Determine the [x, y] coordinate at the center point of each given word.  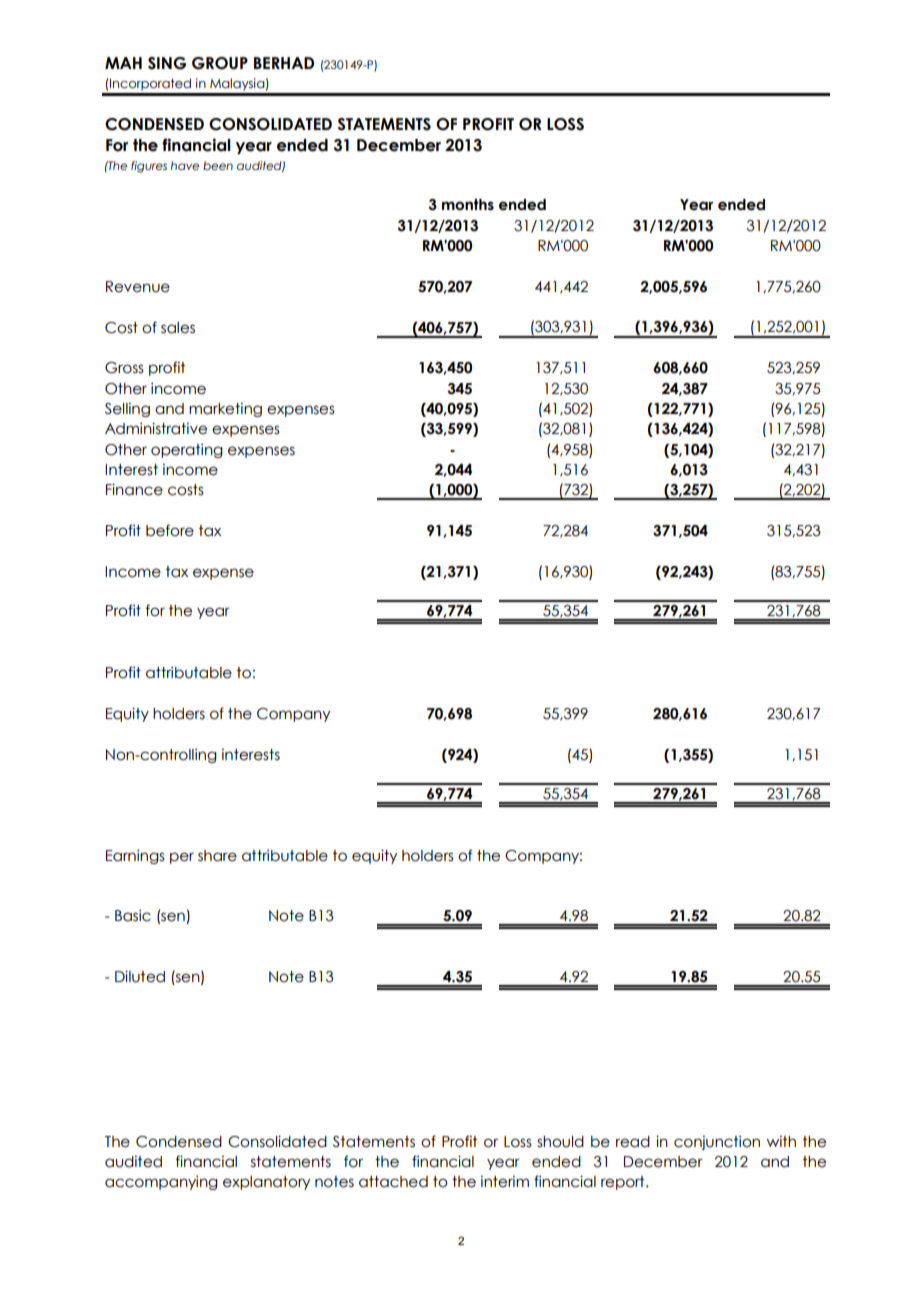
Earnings [135, 856]
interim [505, 1182]
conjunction [717, 1142]
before [170, 530]
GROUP [220, 63]
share [217, 856]
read [633, 1142]
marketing [225, 410]
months [468, 205]
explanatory [266, 1183]
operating [187, 450]
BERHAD [284, 63]
